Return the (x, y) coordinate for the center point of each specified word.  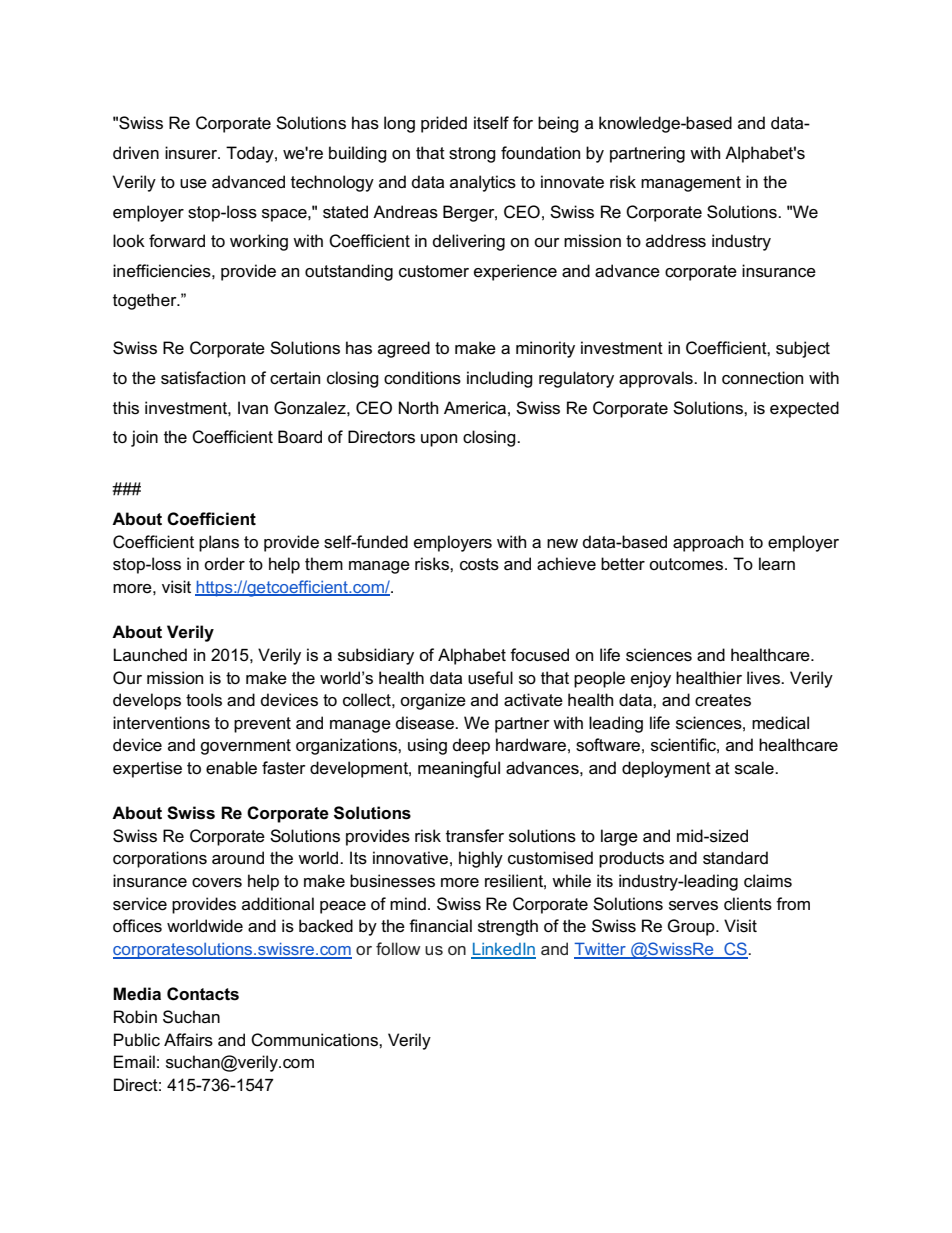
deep (471, 746)
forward (177, 241)
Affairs (188, 1040)
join (144, 438)
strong (472, 155)
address (676, 241)
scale (755, 768)
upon (439, 440)
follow (398, 948)
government (245, 747)
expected (804, 409)
